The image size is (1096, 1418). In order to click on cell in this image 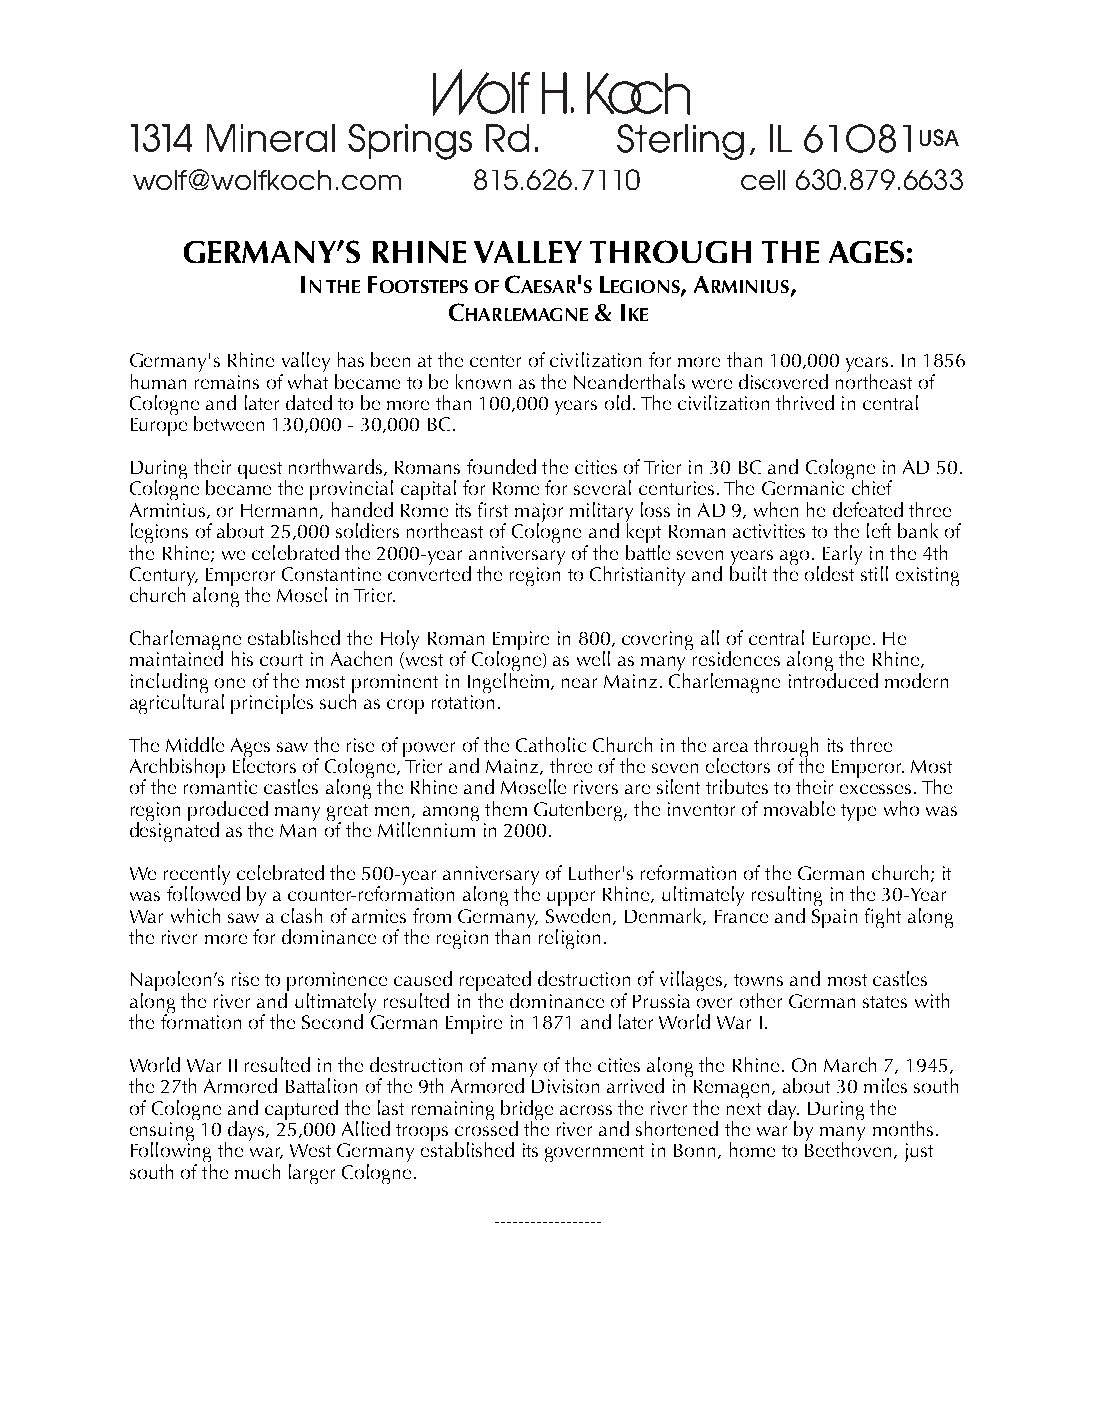, I will do `click(763, 180)`.
